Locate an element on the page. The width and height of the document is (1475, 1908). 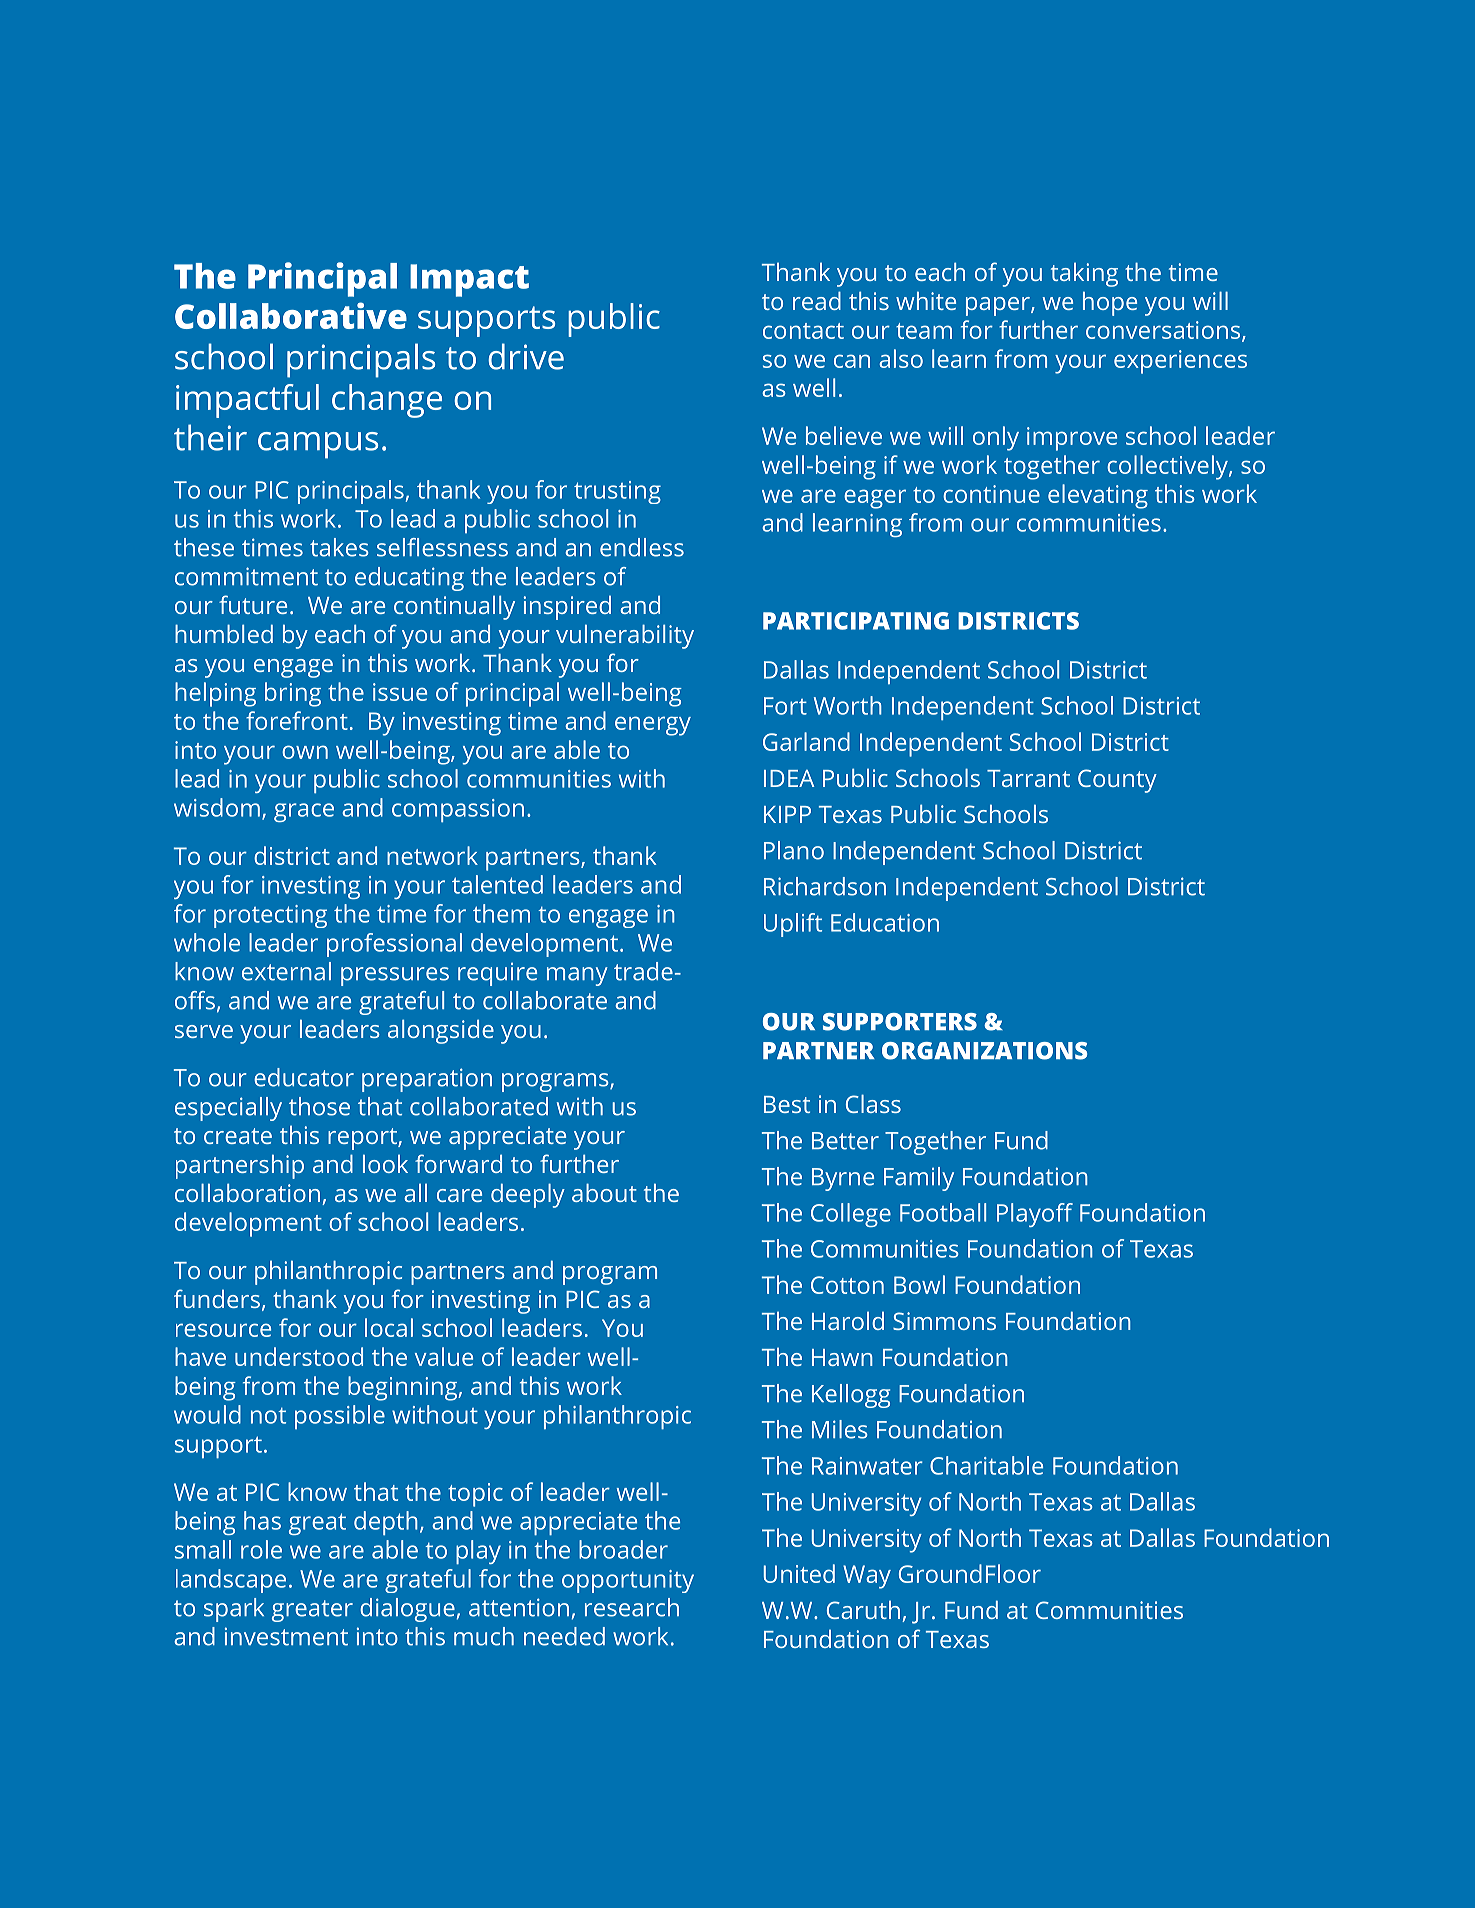
ORGANIZATIONS is located at coordinates (984, 1051).
